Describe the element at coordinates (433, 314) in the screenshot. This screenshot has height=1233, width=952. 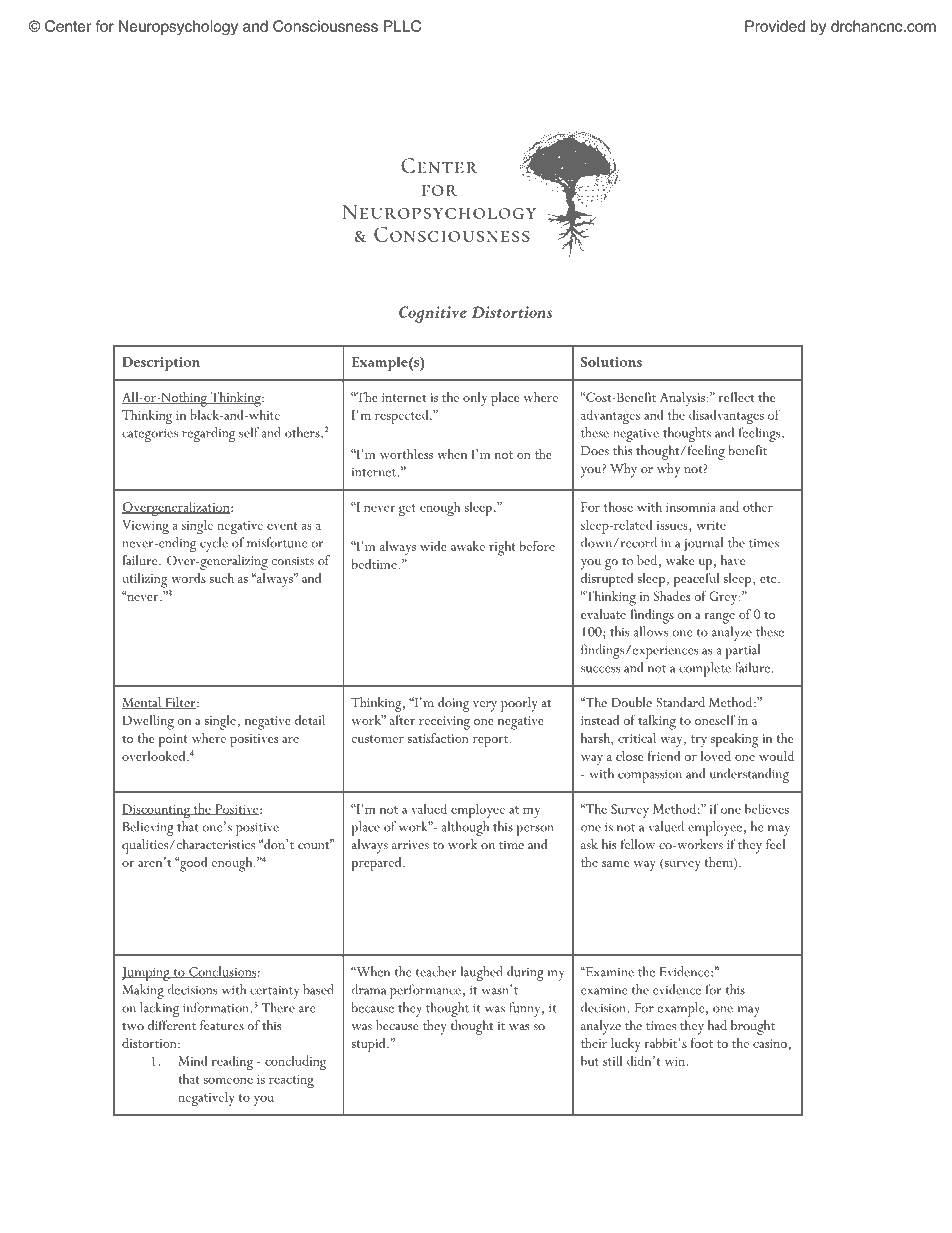
I see `Cognitive` at that location.
